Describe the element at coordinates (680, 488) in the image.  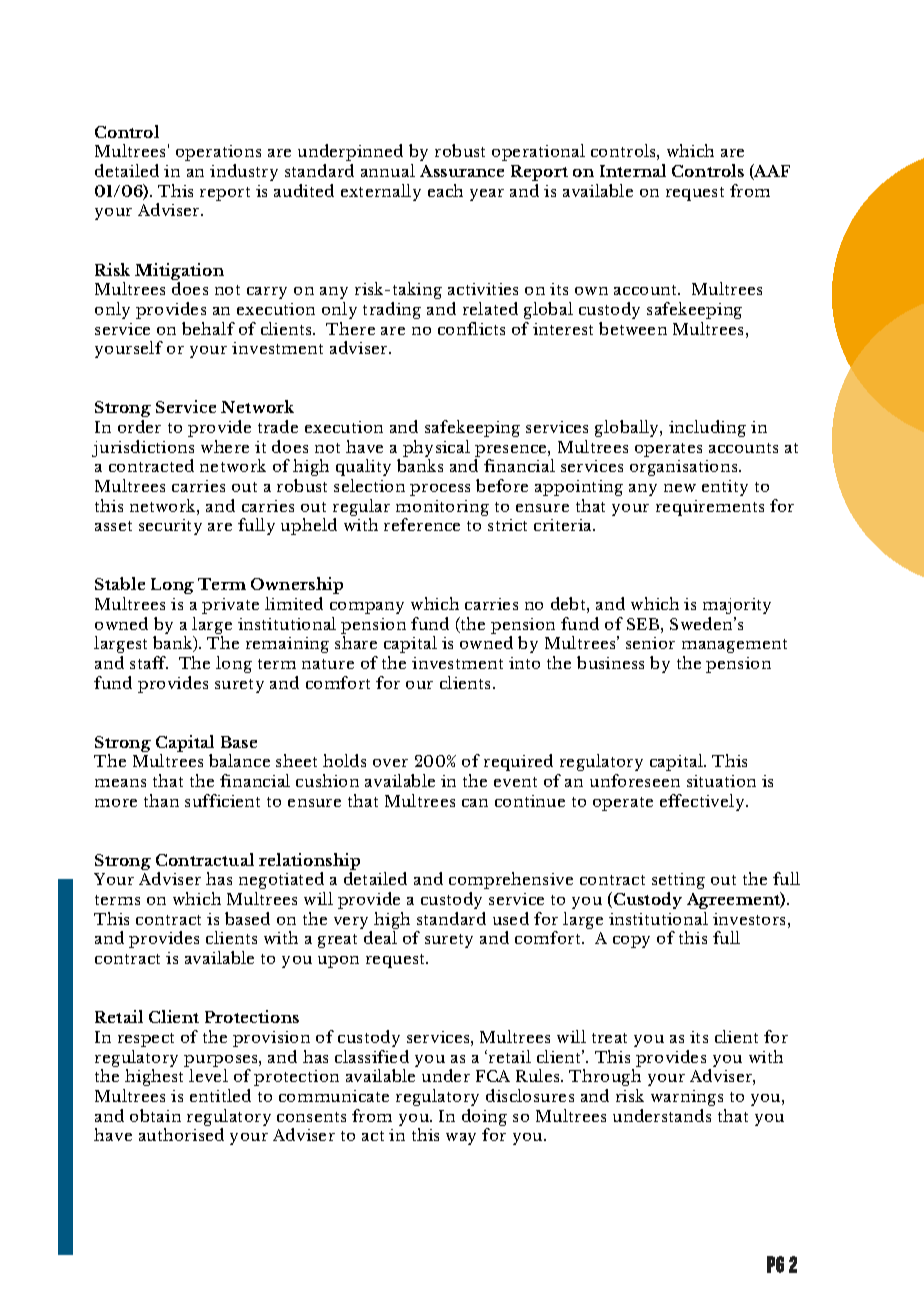
I see `new` at that location.
